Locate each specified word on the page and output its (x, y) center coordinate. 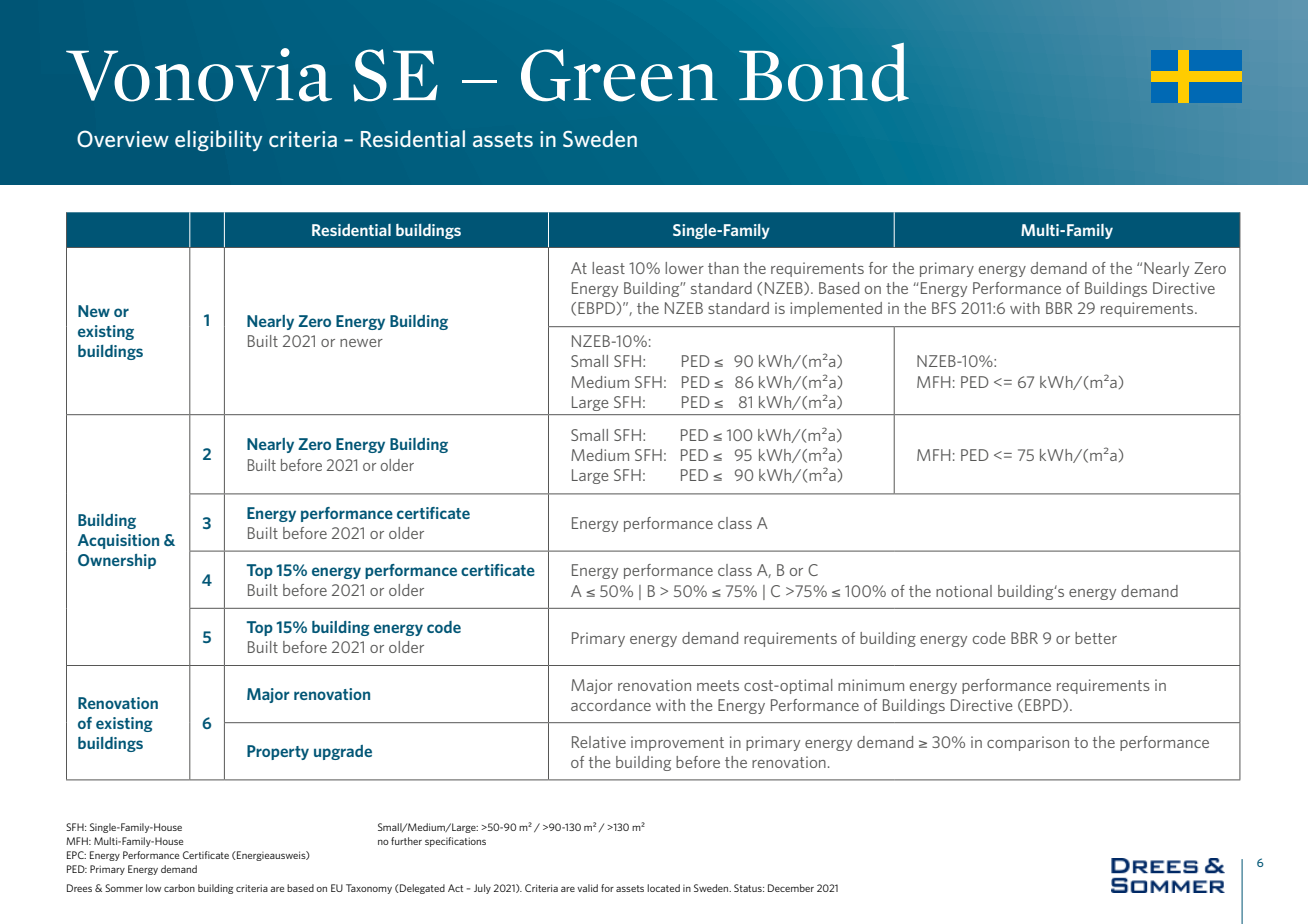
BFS (944, 308)
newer (361, 343)
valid (587, 888)
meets (718, 685)
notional (964, 591)
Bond (824, 72)
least (608, 268)
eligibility (219, 140)
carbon (179, 888)
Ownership (117, 561)
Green (619, 75)
